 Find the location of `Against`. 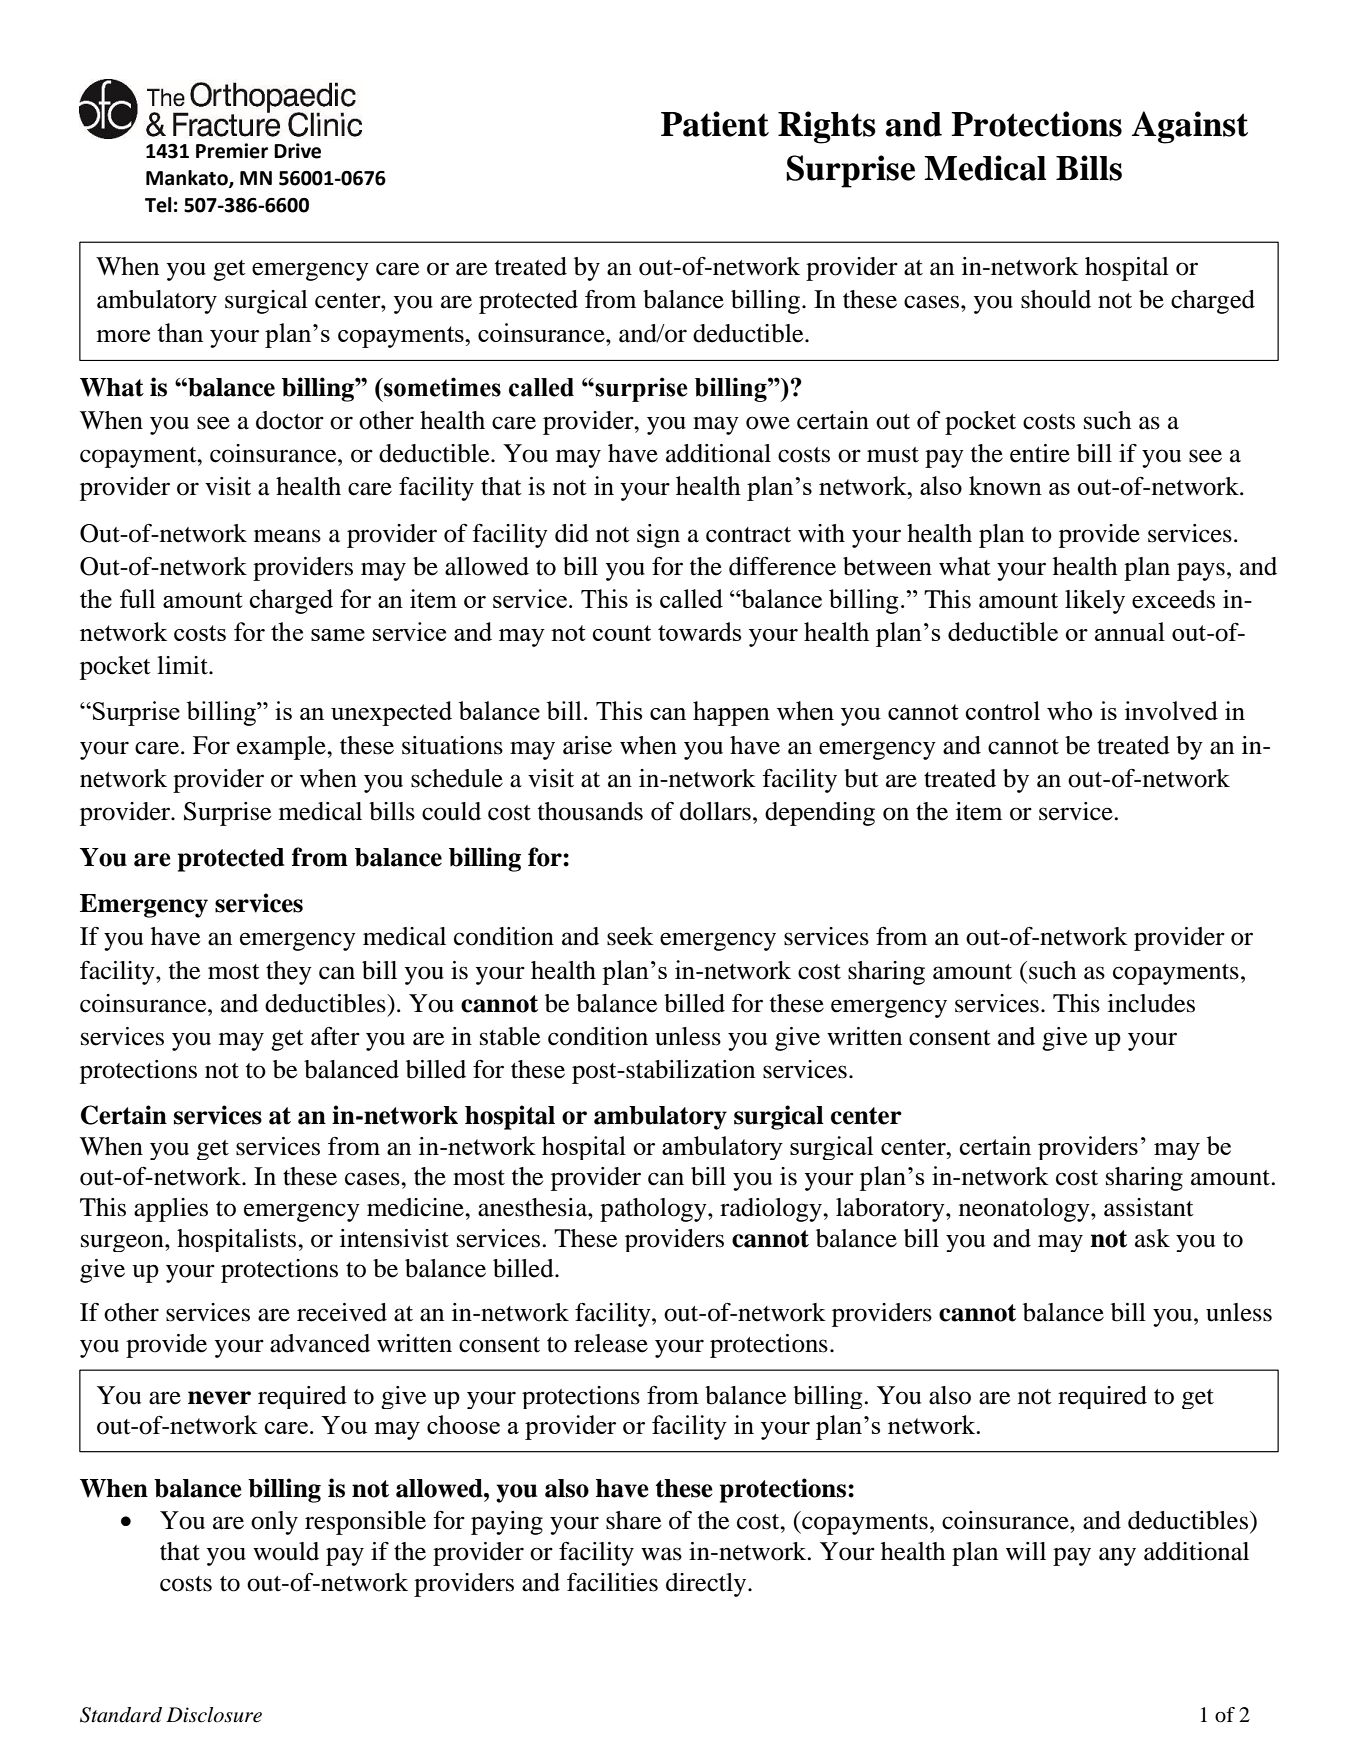

Against is located at coordinates (1190, 127).
